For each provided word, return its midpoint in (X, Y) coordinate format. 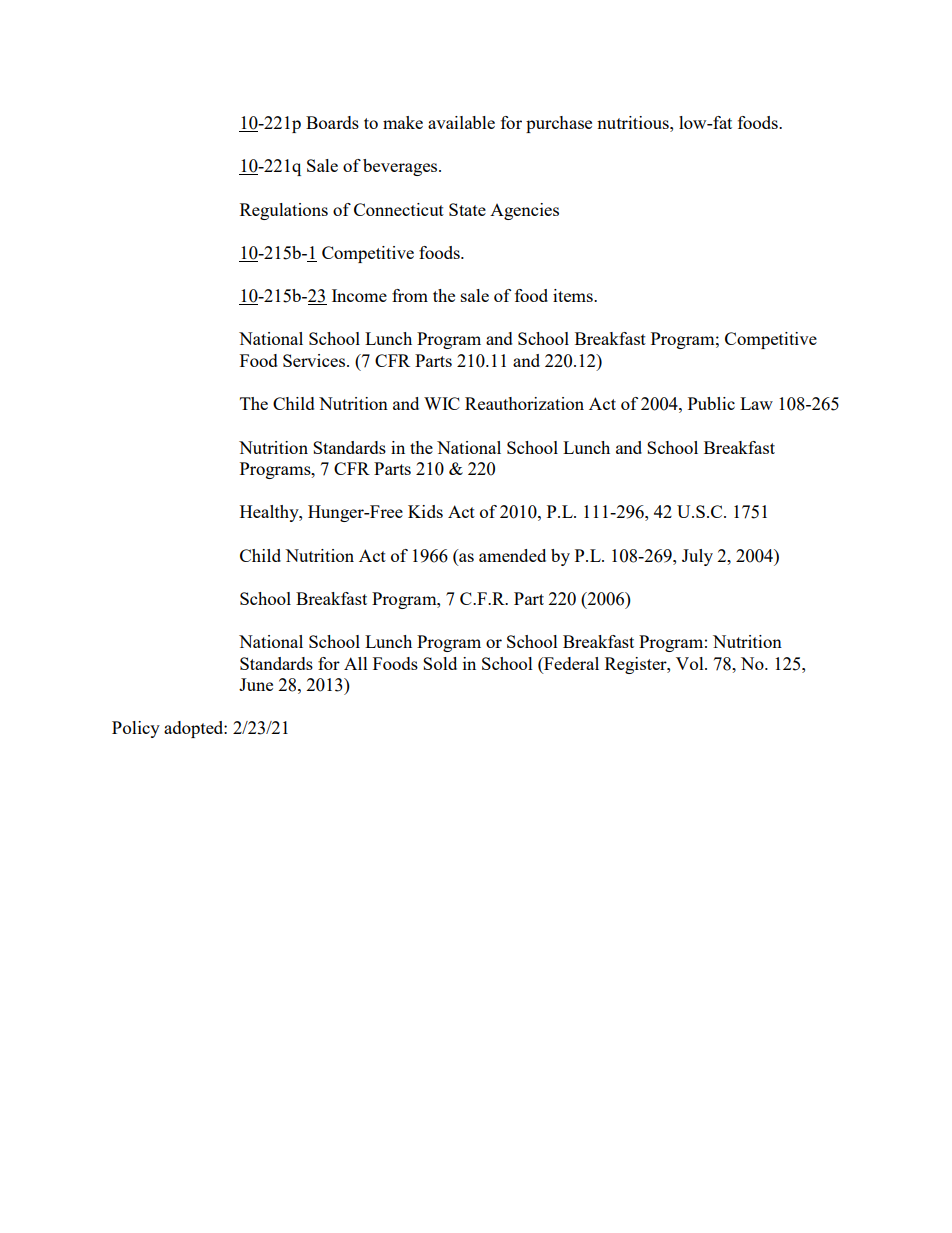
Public (711, 403)
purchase (559, 124)
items (574, 295)
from (410, 295)
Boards (332, 122)
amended (512, 555)
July (697, 557)
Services (315, 360)
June (256, 684)
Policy (136, 729)
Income (359, 295)
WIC (442, 403)
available (461, 122)
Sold (440, 663)
